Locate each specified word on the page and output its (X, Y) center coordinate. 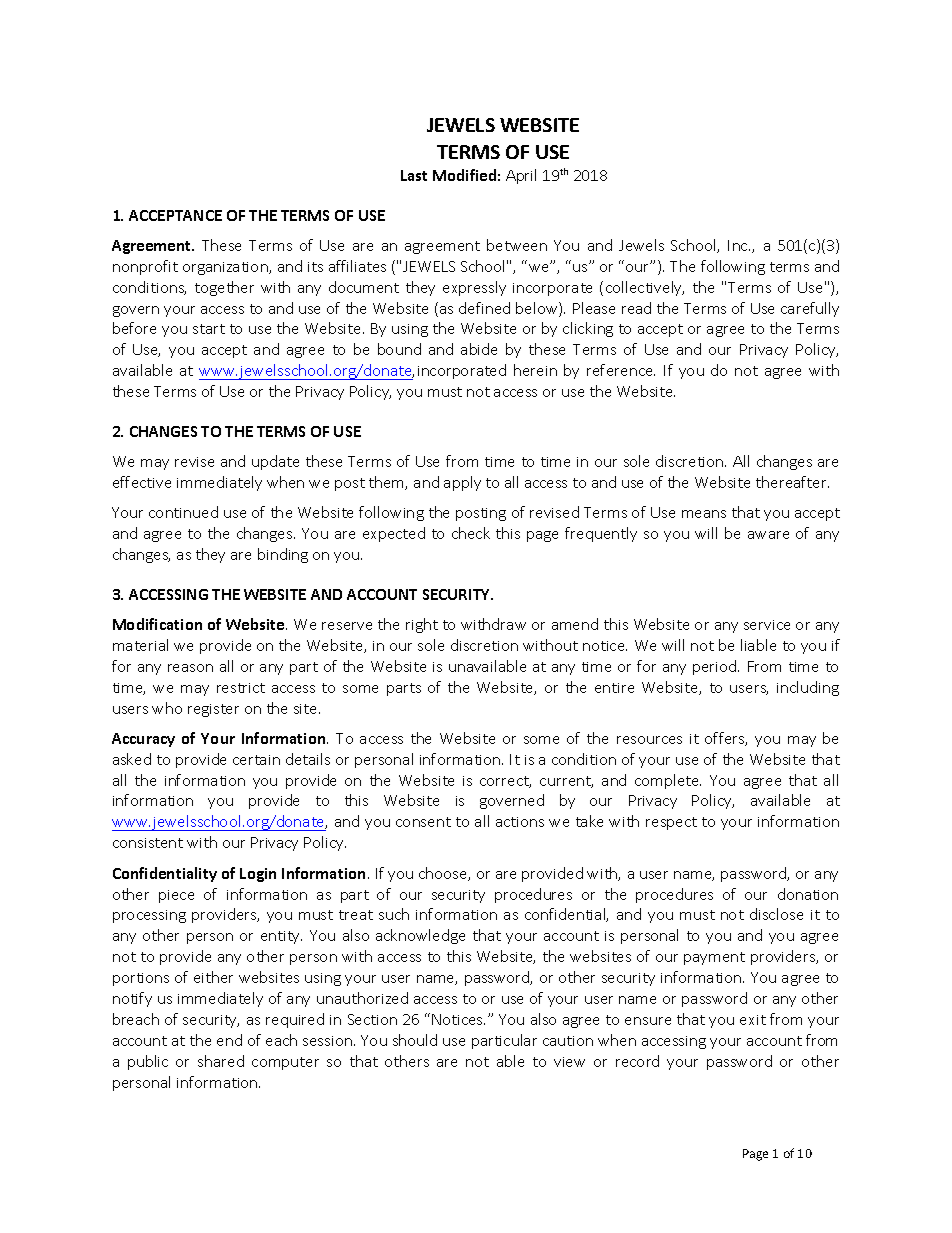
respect (671, 823)
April (521, 176)
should (415, 1040)
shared (221, 1061)
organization (226, 268)
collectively (645, 288)
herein (535, 370)
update (275, 462)
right (422, 625)
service (767, 625)
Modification (157, 624)
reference (621, 370)
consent (423, 822)
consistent (148, 843)
